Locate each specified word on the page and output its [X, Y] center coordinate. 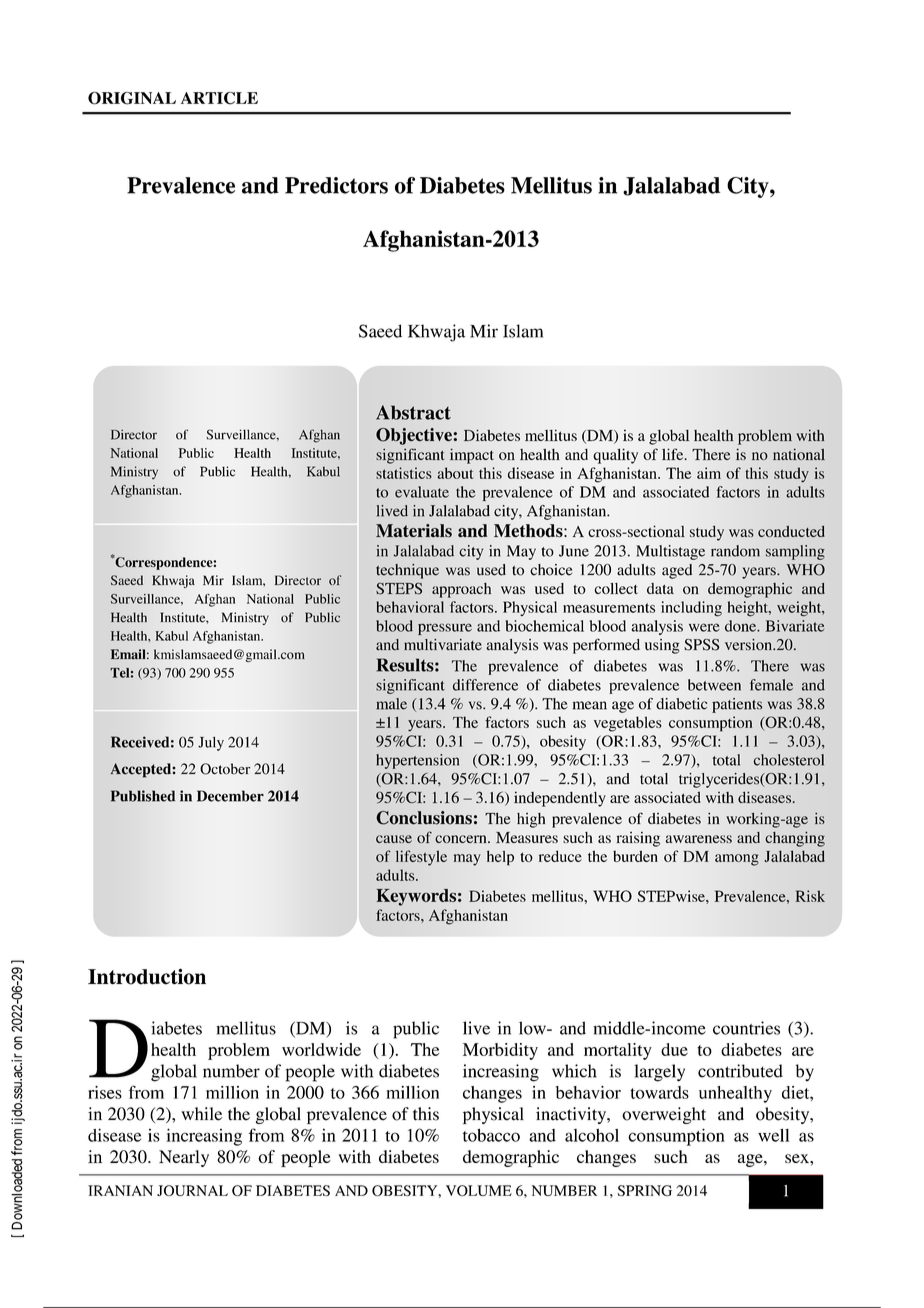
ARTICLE [219, 98]
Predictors [336, 185]
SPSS [702, 645]
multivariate [443, 645]
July [211, 744]
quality [615, 456]
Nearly [184, 1158]
